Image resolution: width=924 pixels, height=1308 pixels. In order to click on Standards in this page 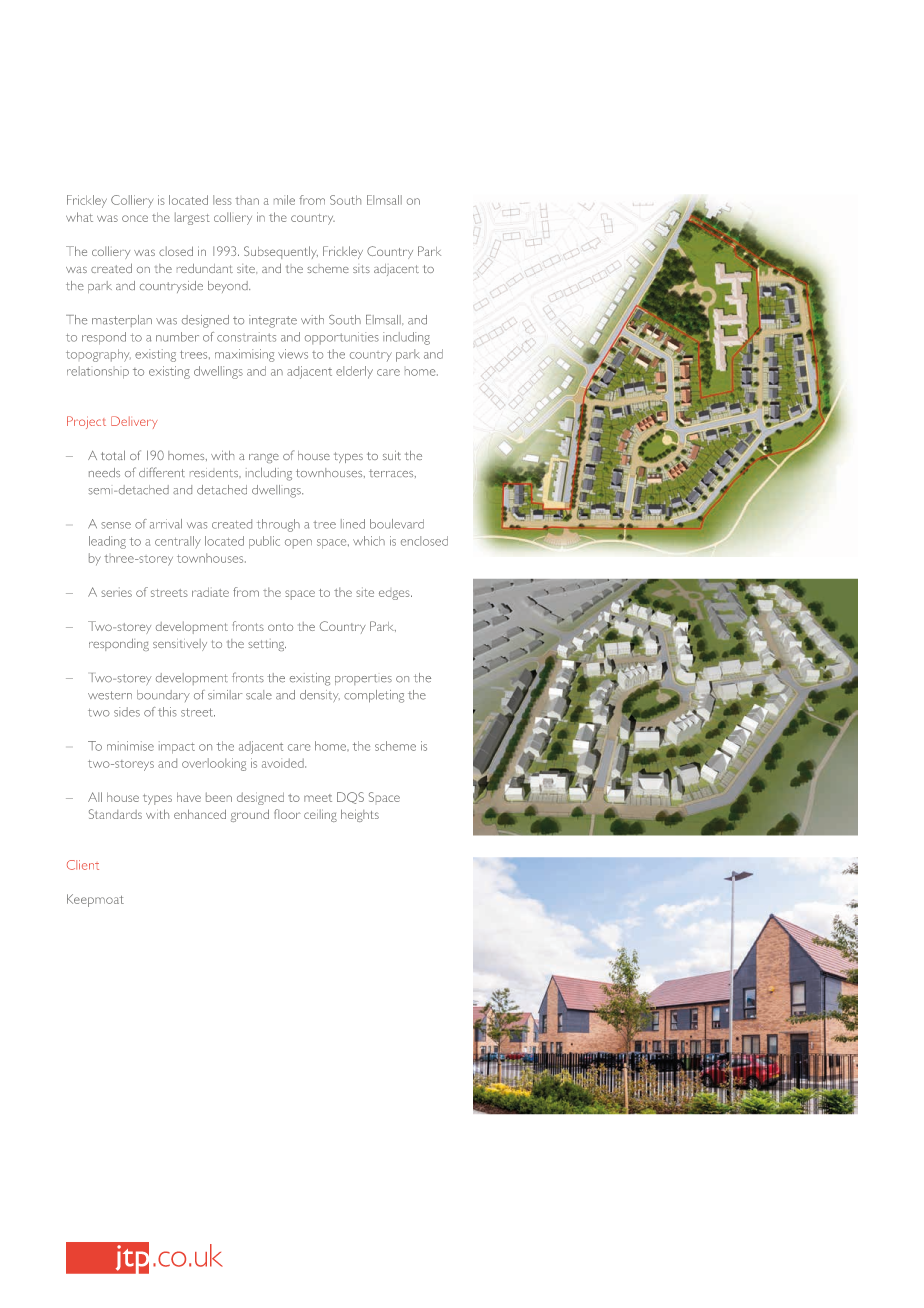, I will do `click(115, 814)`.
